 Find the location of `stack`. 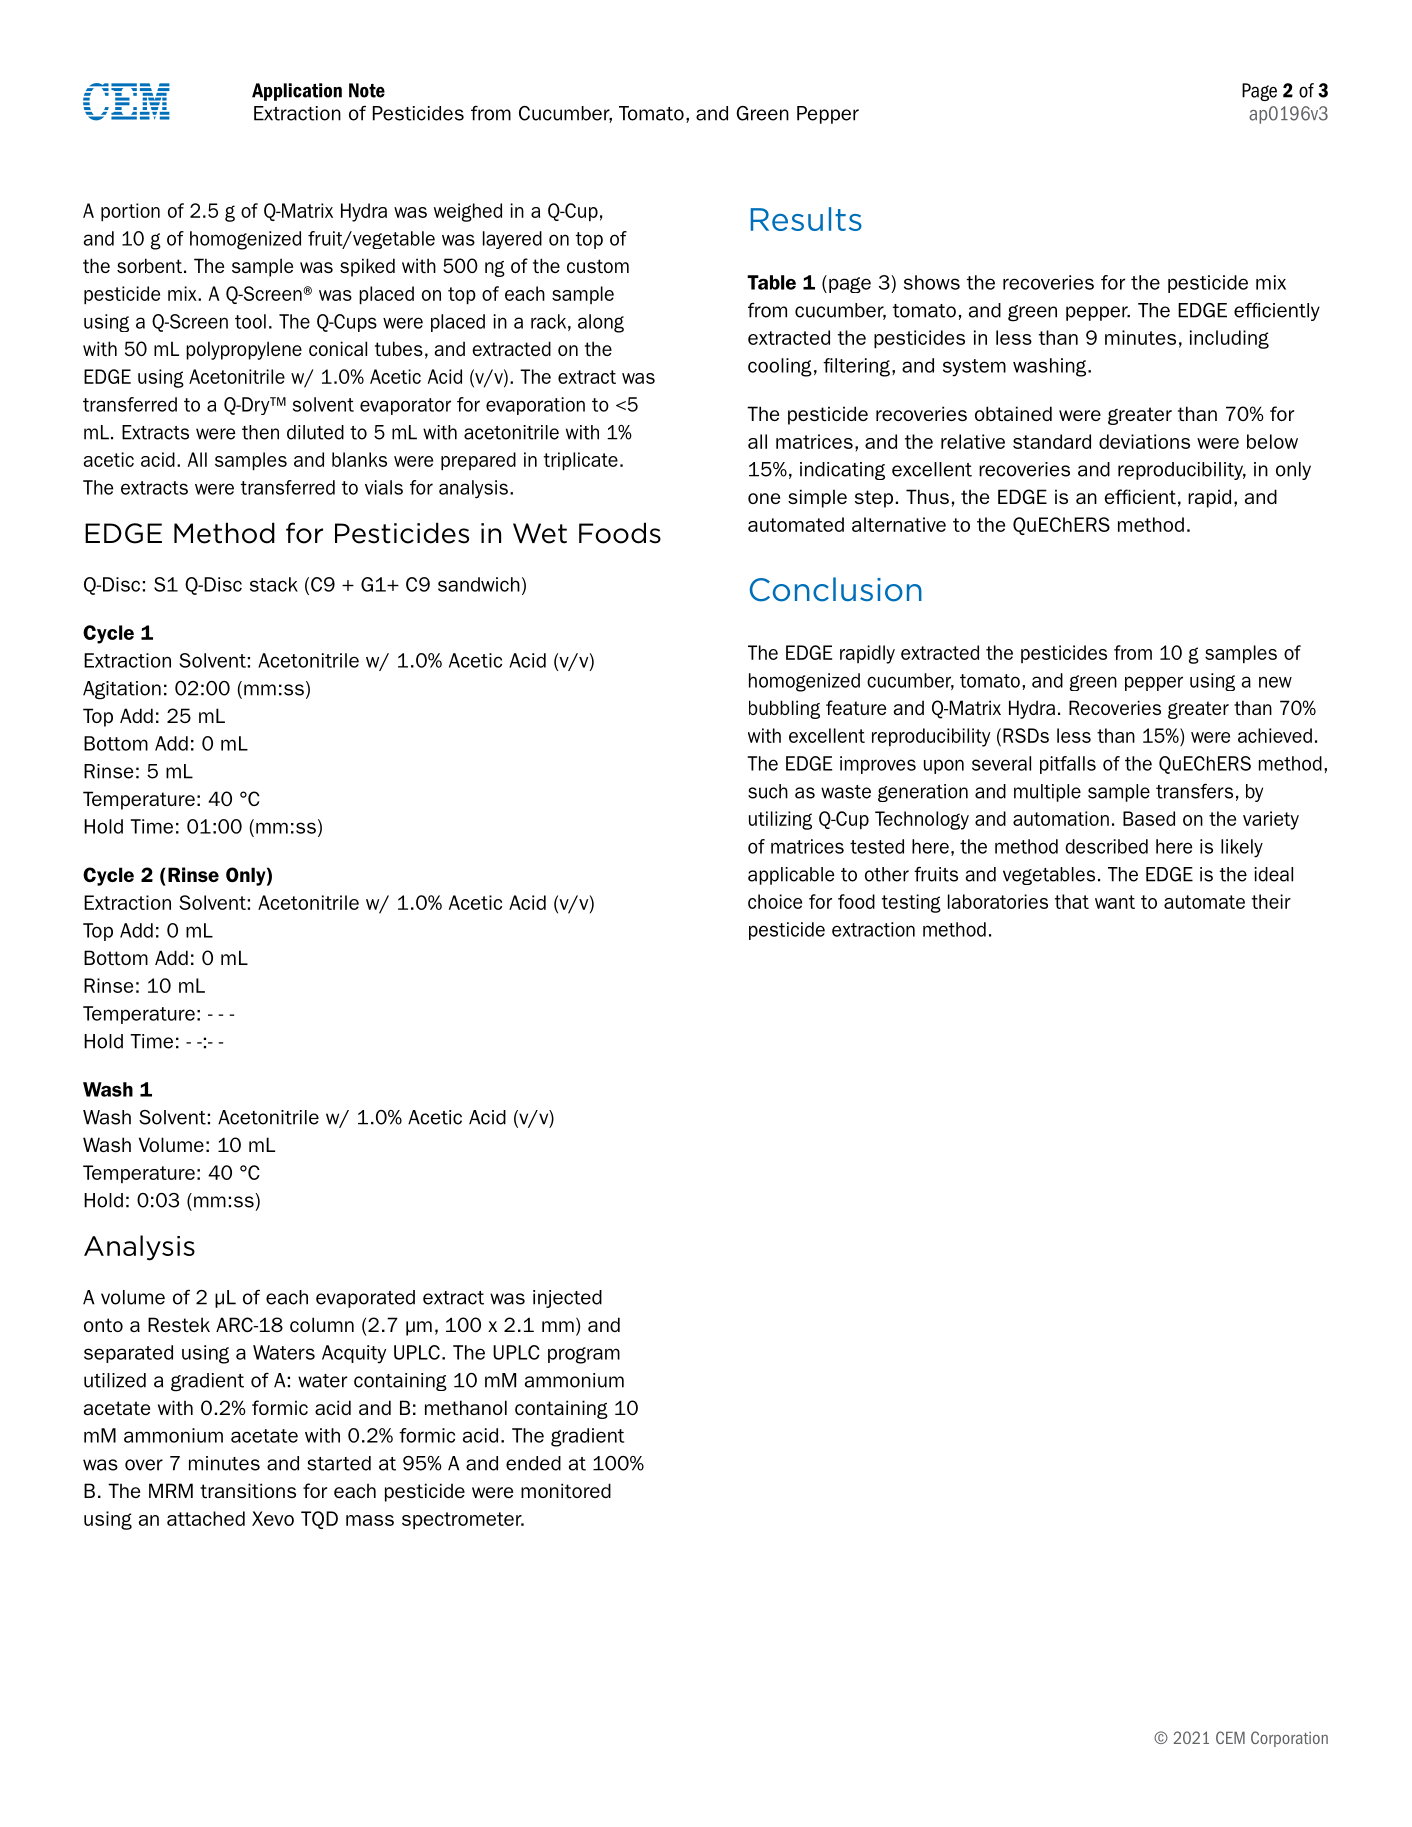

stack is located at coordinates (274, 584).
